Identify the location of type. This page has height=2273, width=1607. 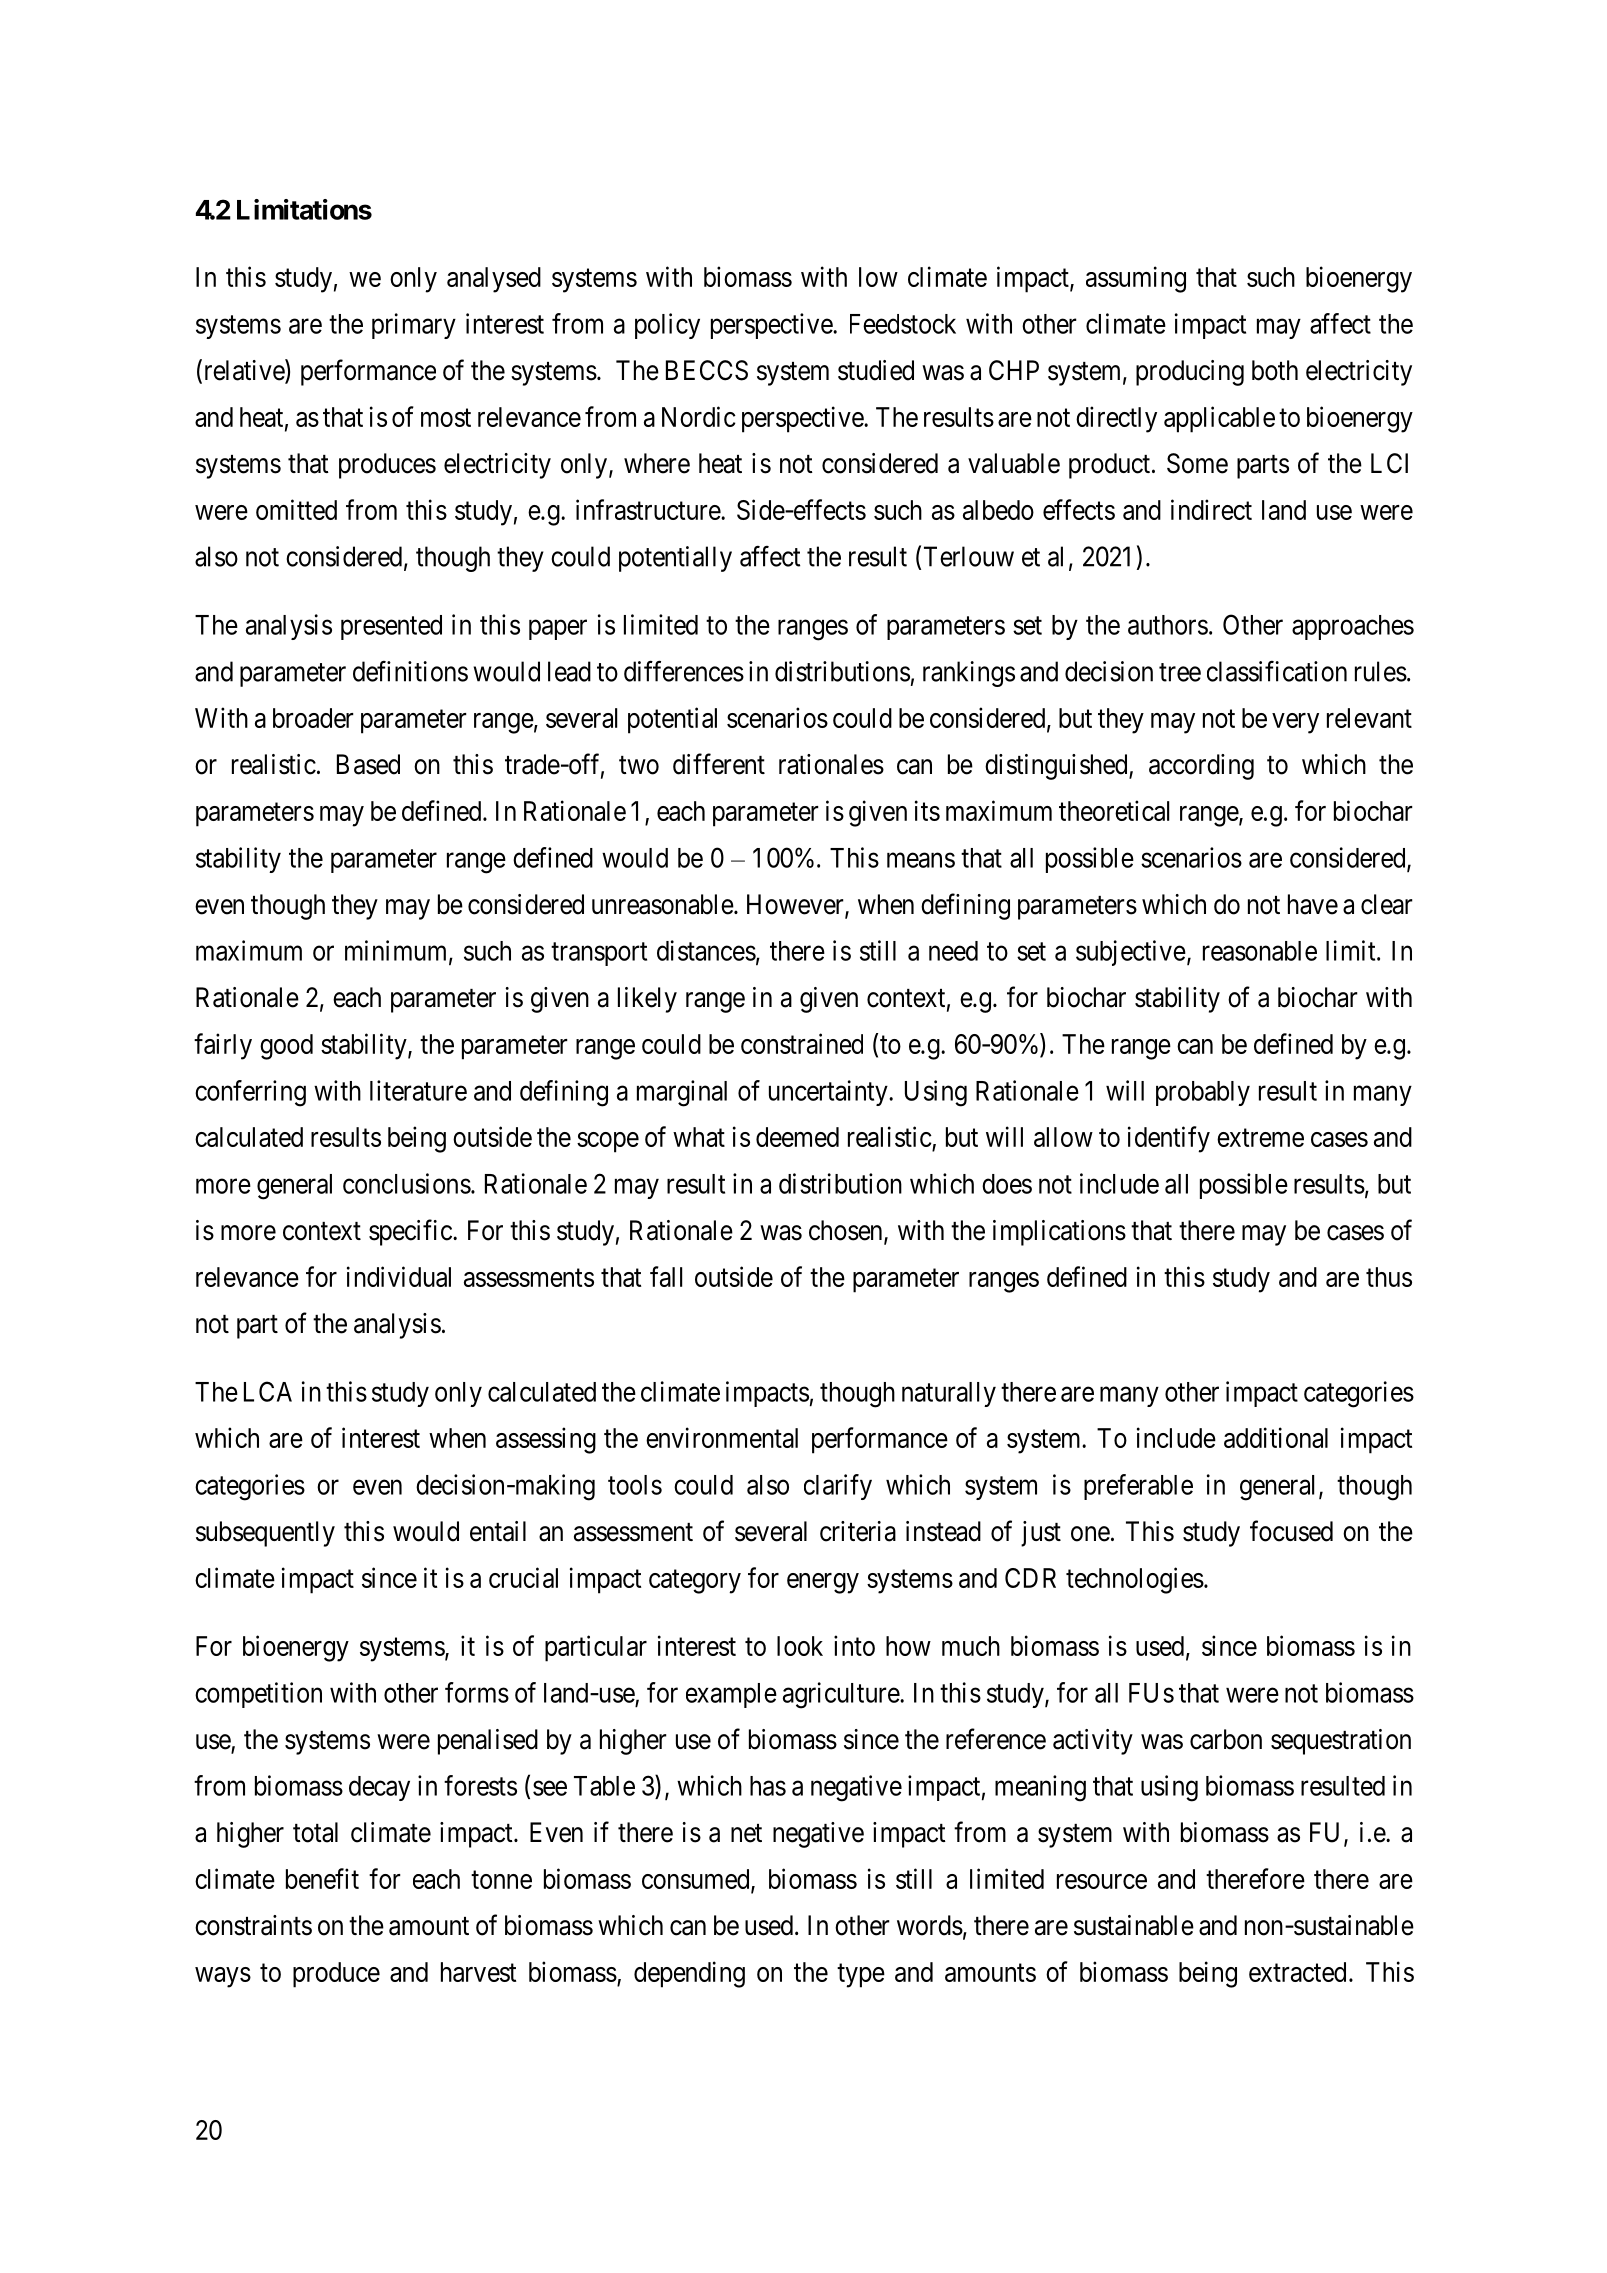
(861, 1976).
